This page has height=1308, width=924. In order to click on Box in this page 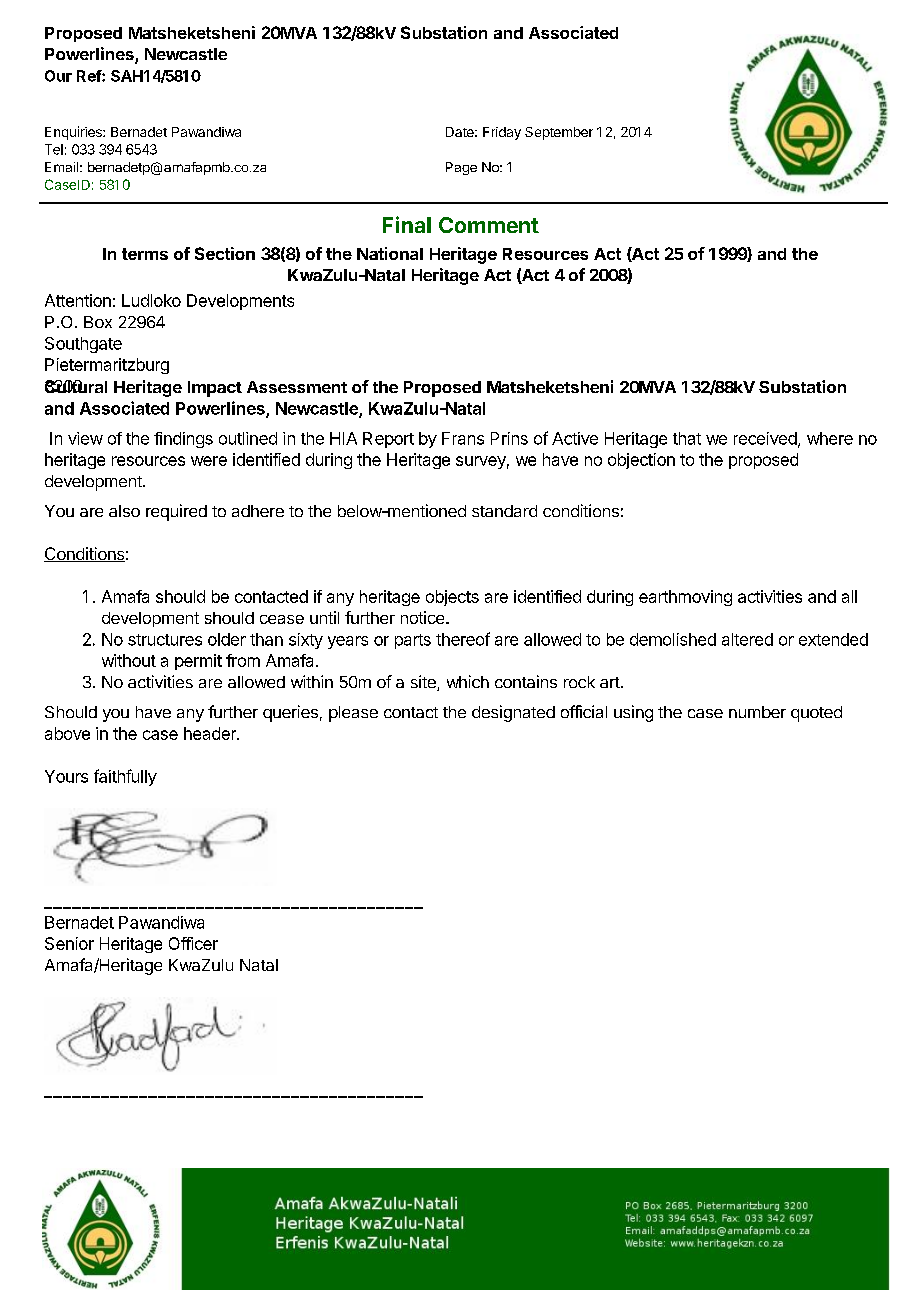, I will do `click(98, 322)`.
